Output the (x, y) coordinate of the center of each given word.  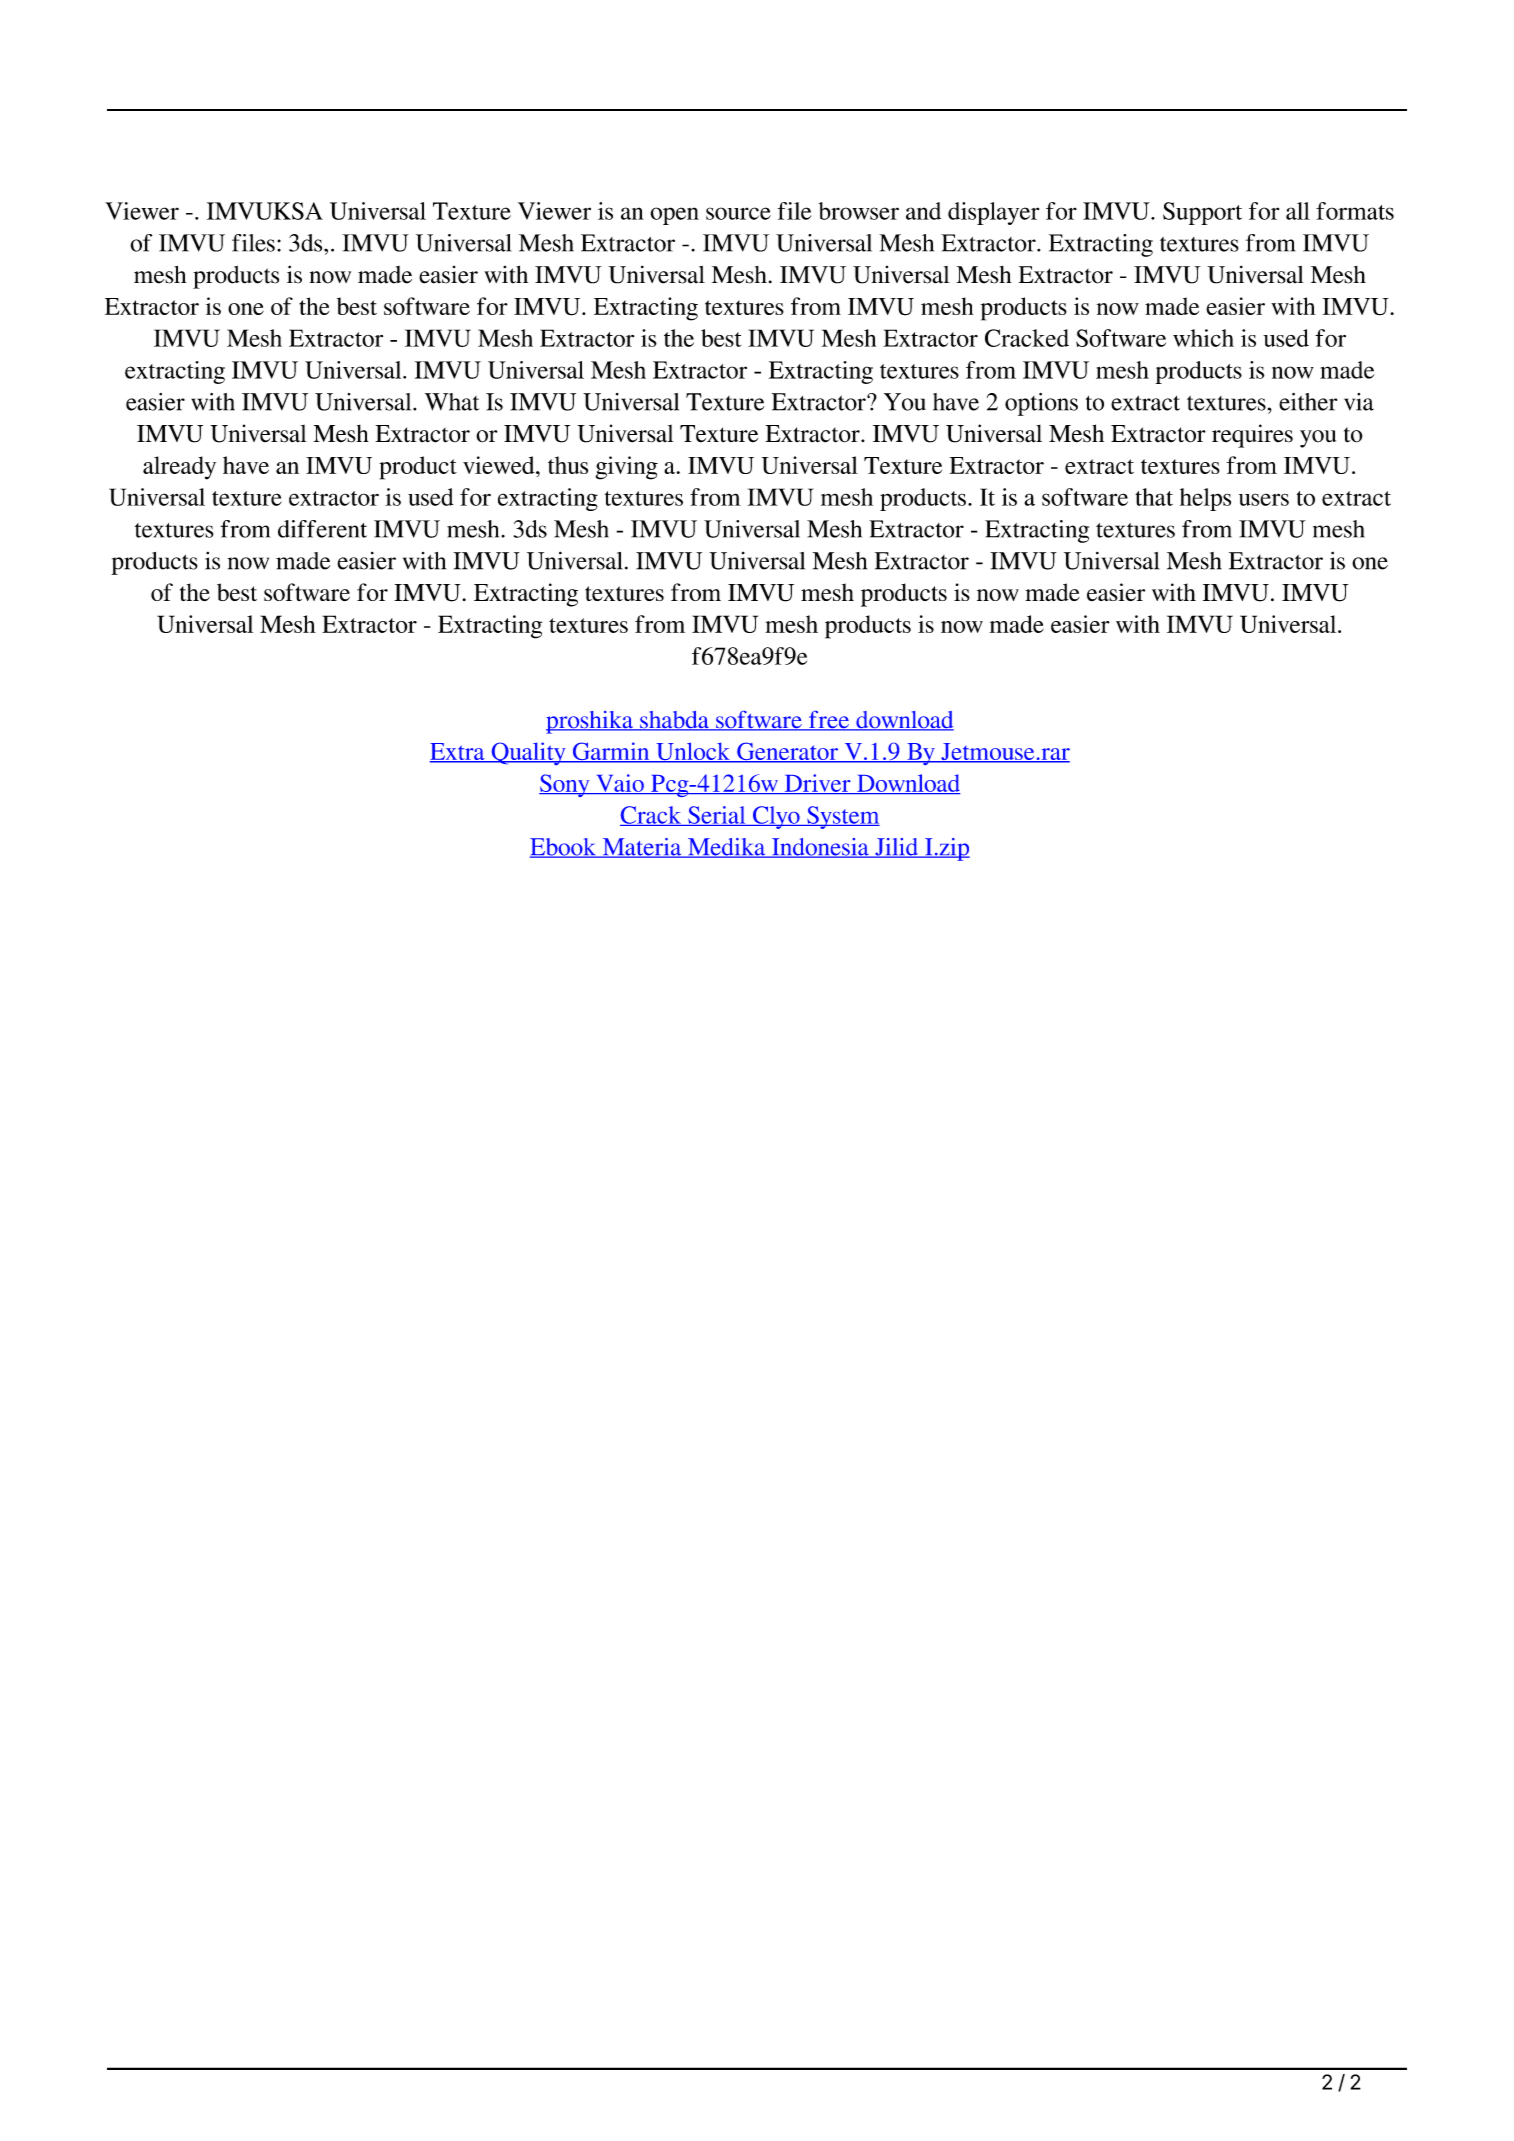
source (738, 213)
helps (1205, 499)
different (322, 529)
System (842, 817)
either (1308, 402)
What (452, 402)
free (828, 721)
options (1041, 404)
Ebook (564, 848)
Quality (528, 753)
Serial (717, 816)
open (674, 216)
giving (627, 468)
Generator (787, 752)
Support (1202, 213)
